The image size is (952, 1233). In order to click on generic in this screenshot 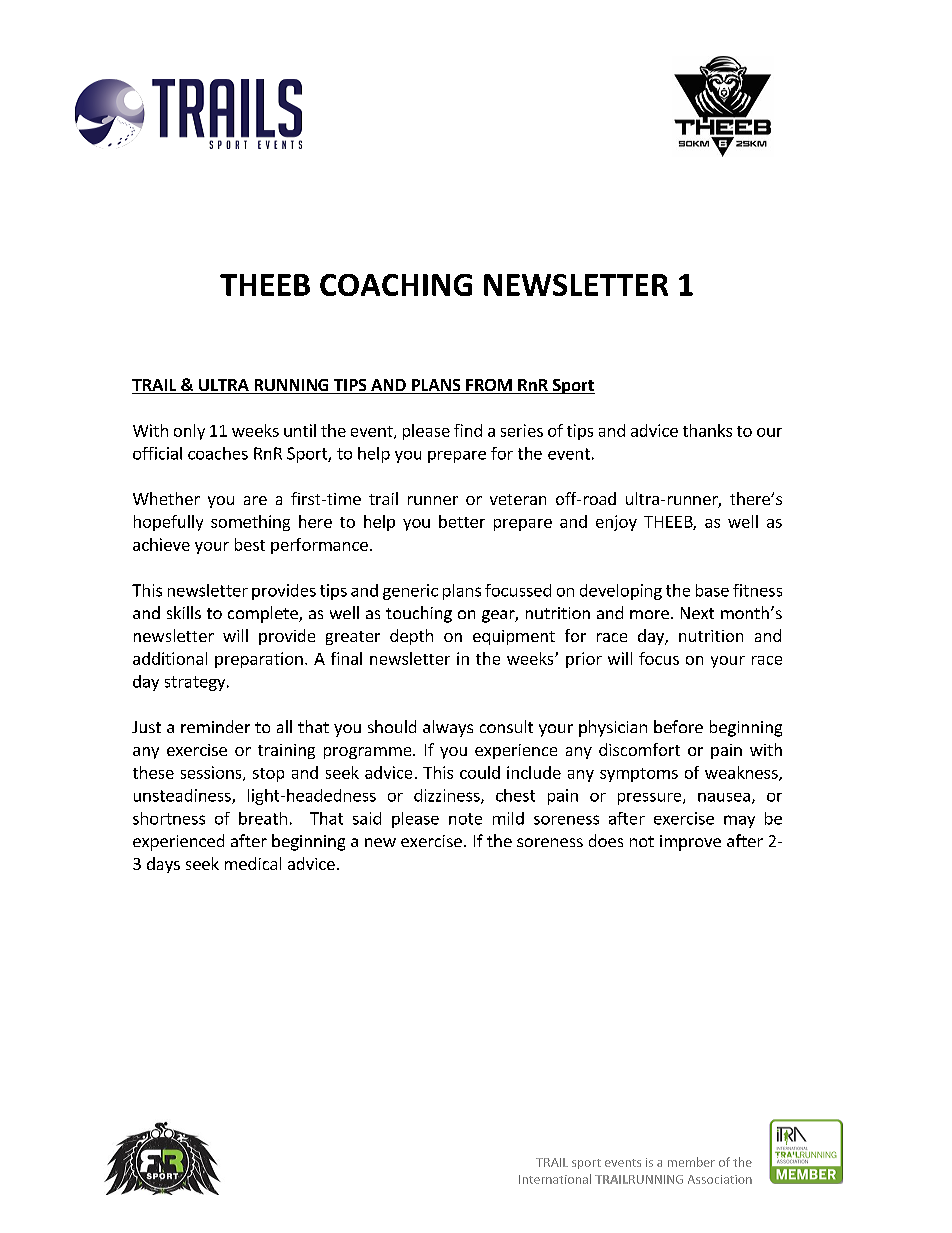, I will do `click(410, 592)`.
